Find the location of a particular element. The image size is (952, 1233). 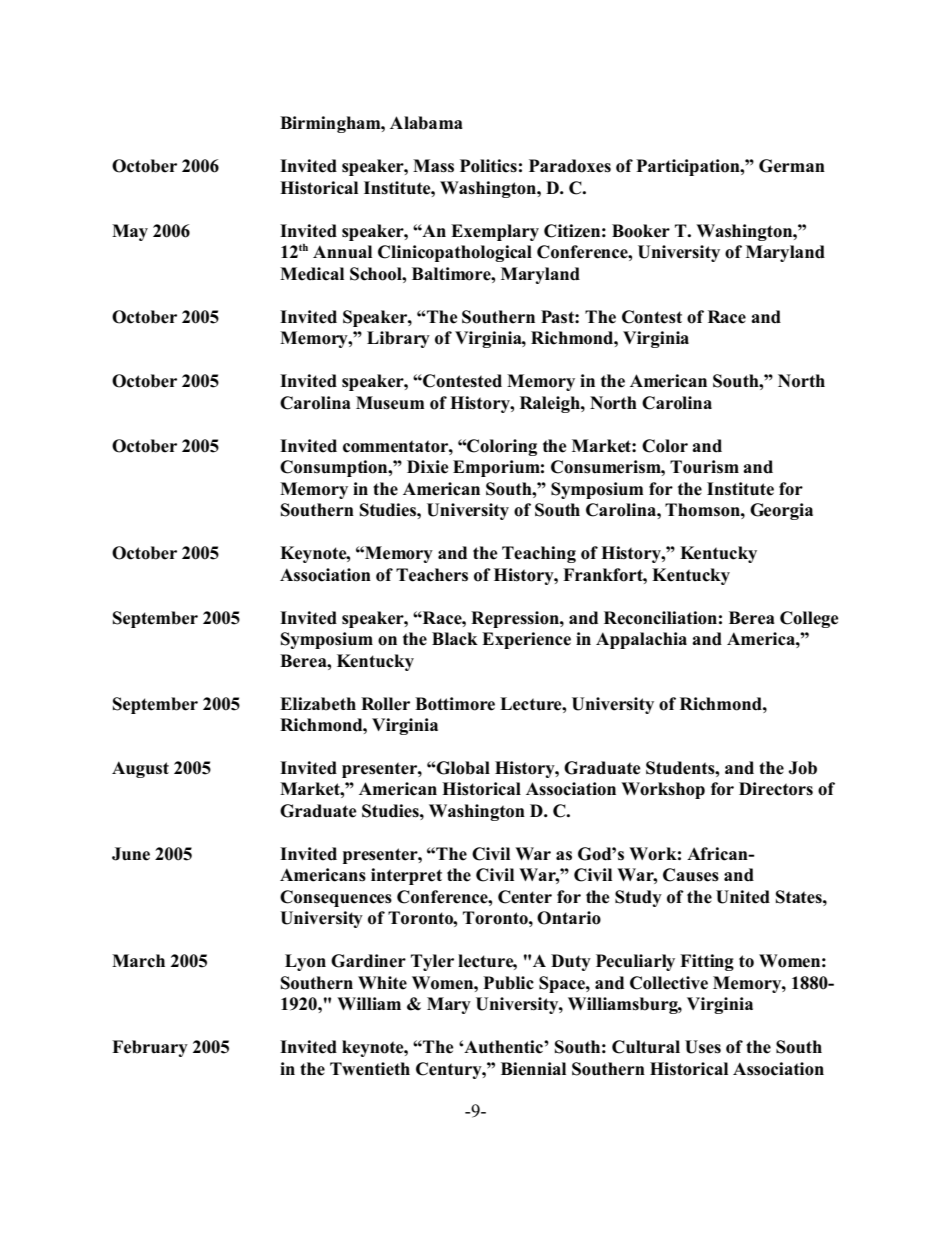

College is located at coordinates (809, 619).
